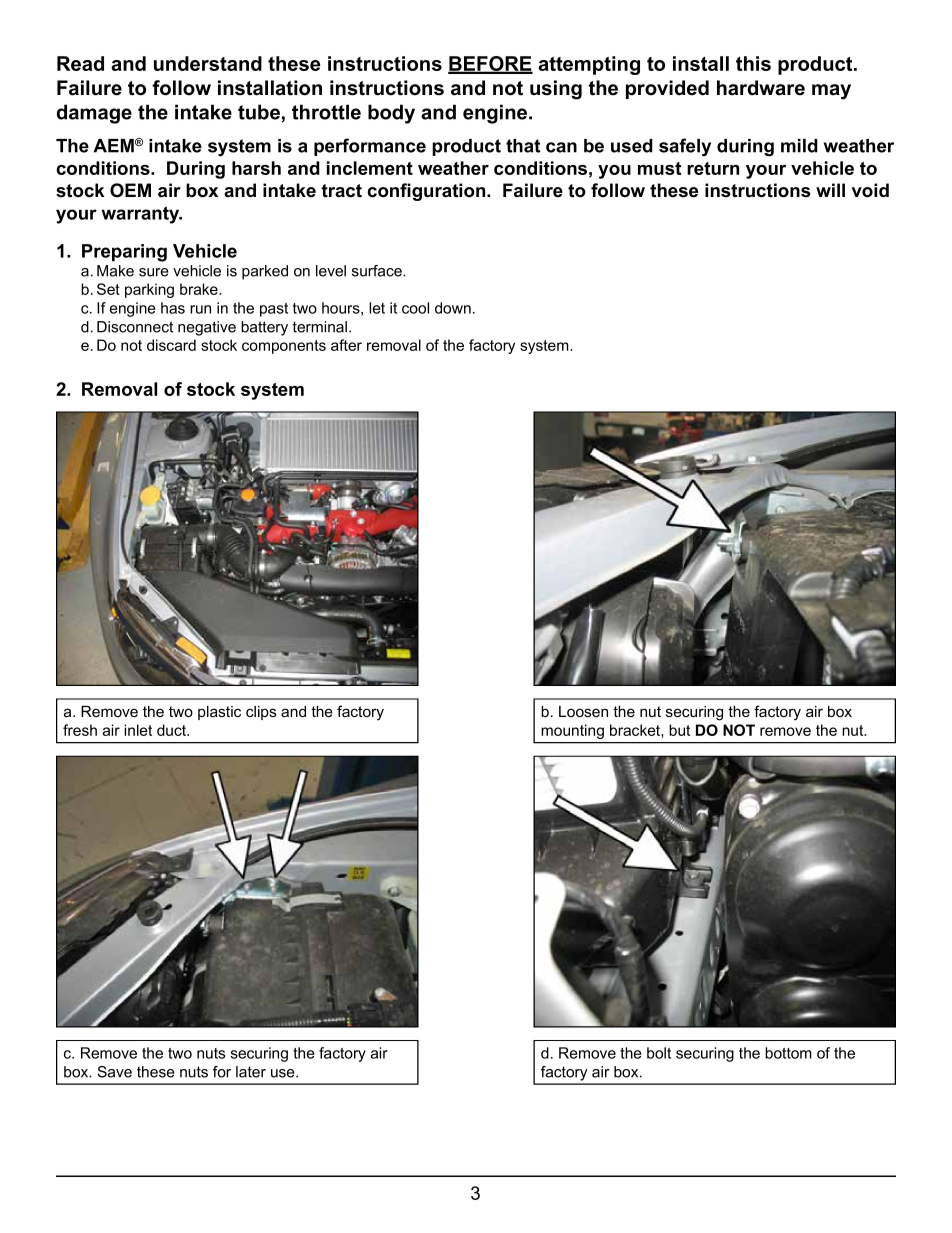 The width and height of the screenshot is (952, 1233). What do you see at coordinates (679, 730) in the screenshot?
I see `but` at bounding box center [679, 730].
